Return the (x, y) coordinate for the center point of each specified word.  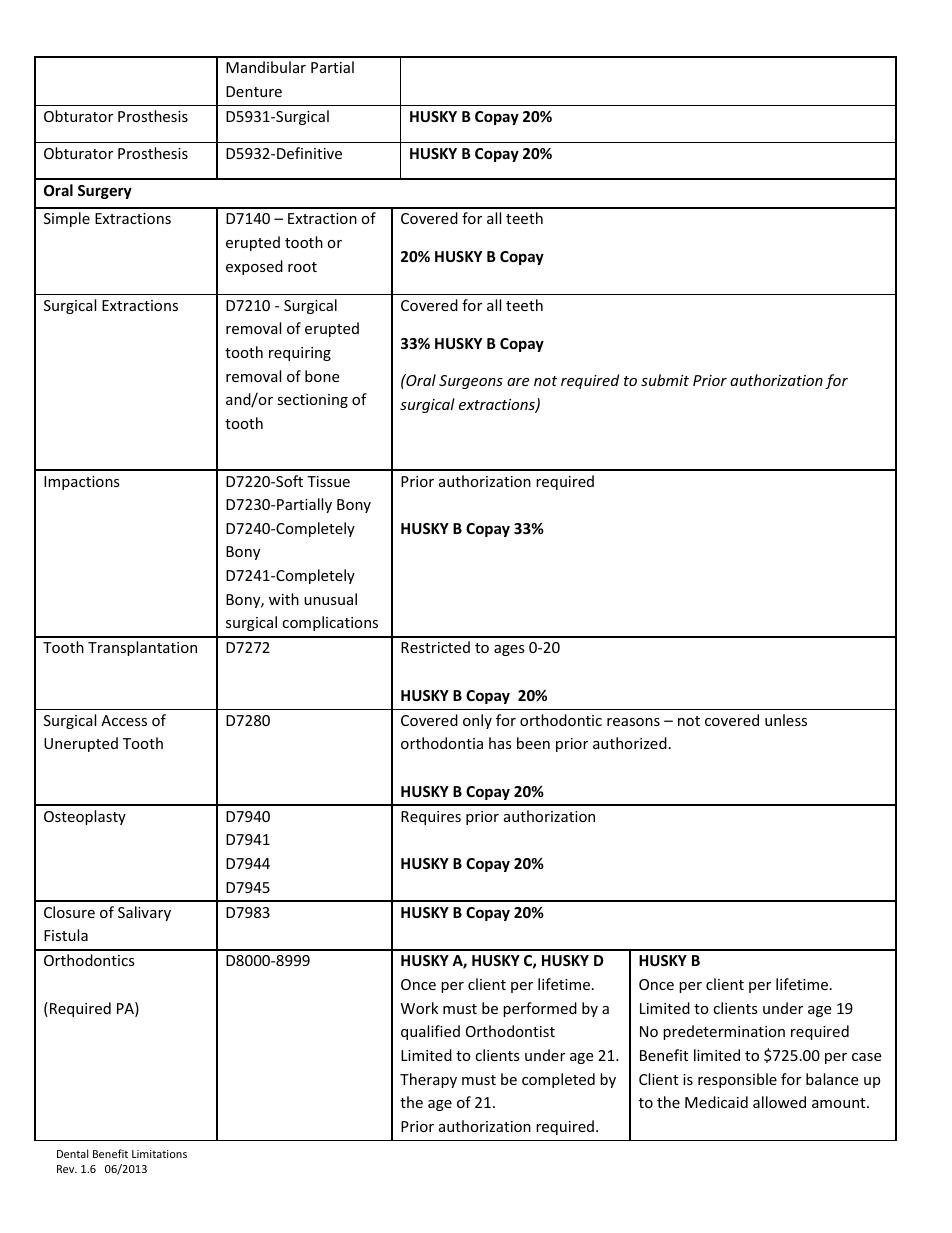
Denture (254, 91)
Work (419, 1008)
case (866, 1057)
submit (665, 380)
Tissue (328, 481)
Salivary (144, 913)
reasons (633, 722)
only (477, 721)
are (518, 382)
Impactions (82, 483)
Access (124, 720)
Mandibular (266, 67)
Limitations (159, 1154)
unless (786, 720)
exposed (254, 267)
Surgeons (471, 382)
